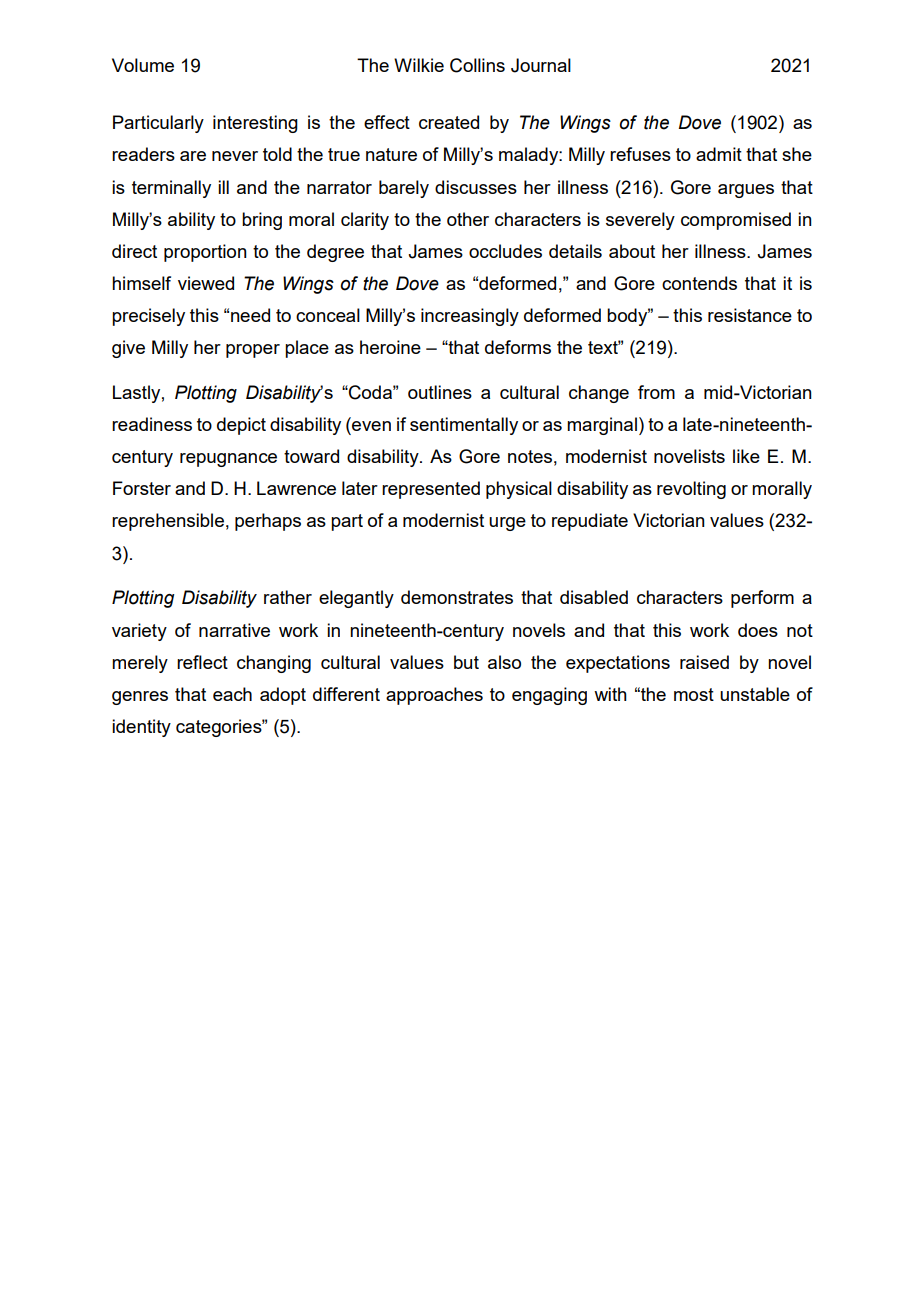 The width and height of the page is (924, 1308). What do you see at coordinates (694, 694) in the page?
I see `most` at bounding box center [694, 694].
